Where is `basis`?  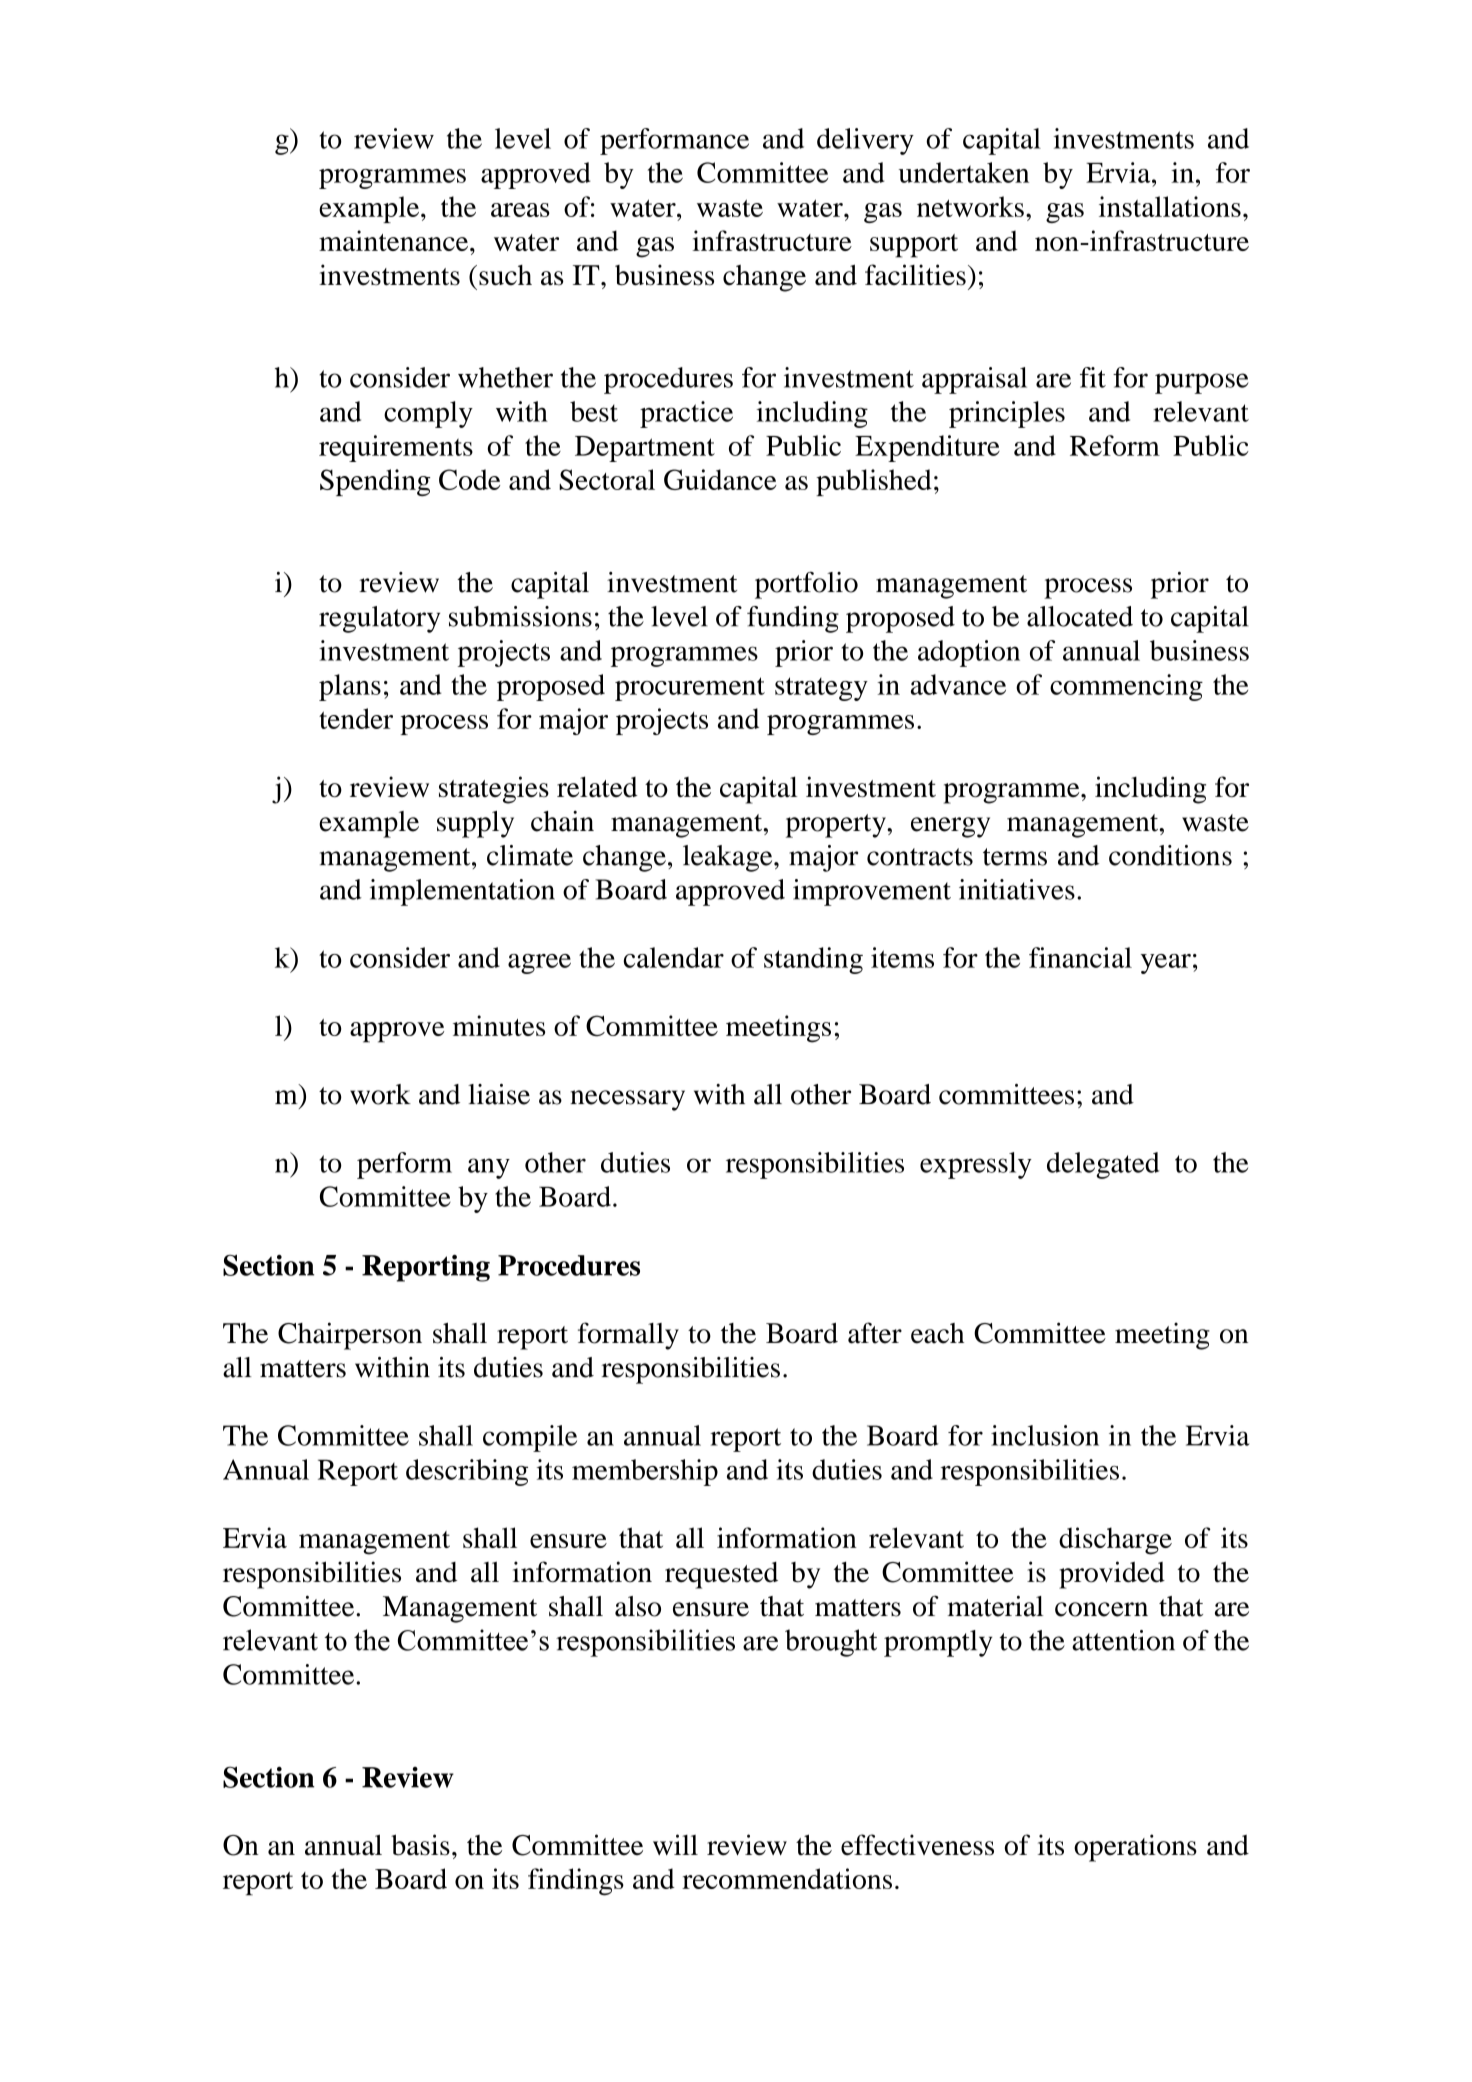 basis is located at coordinates (420, 1845).
